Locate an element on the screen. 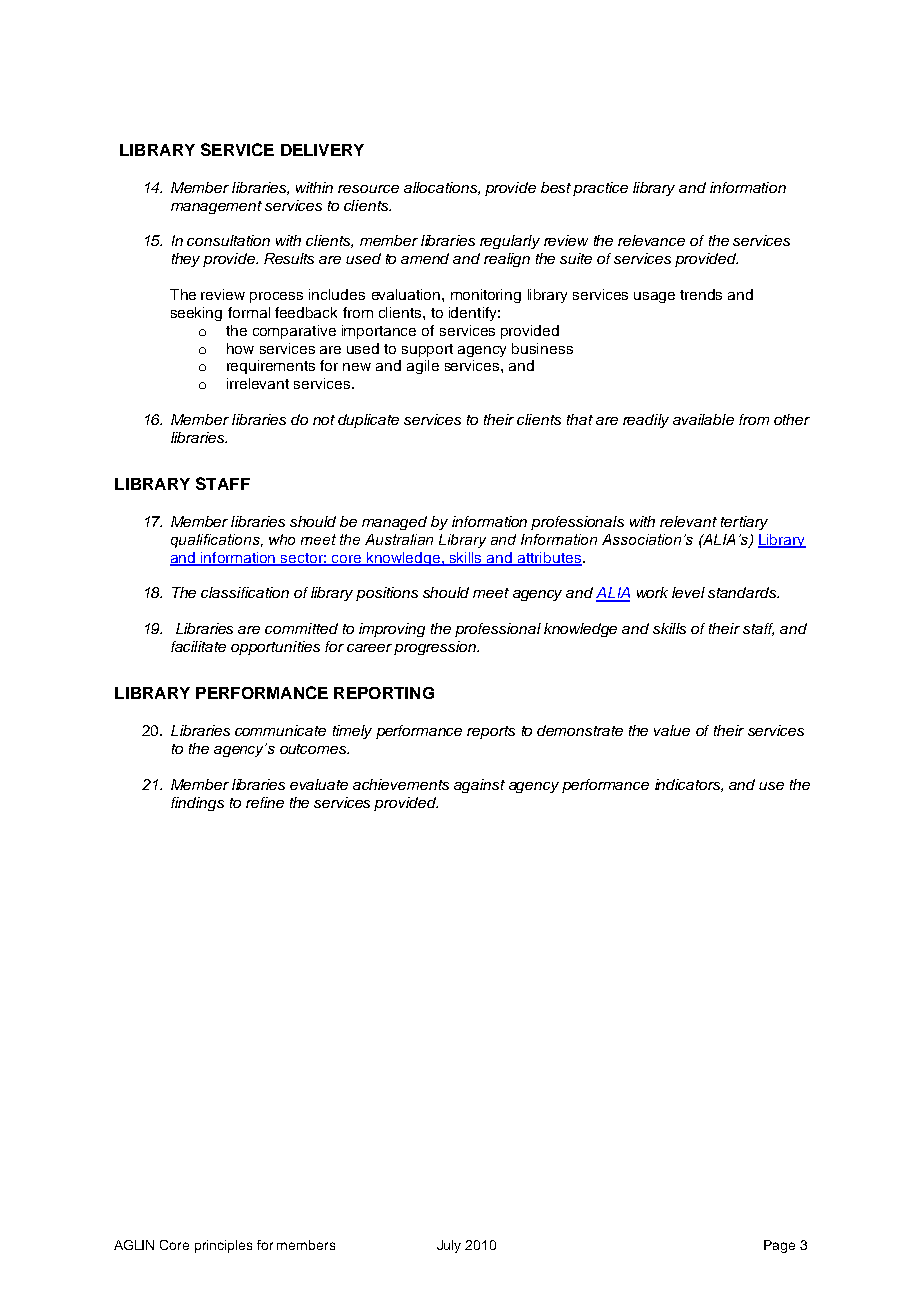  Page is located at coordinates (779, 1246).
